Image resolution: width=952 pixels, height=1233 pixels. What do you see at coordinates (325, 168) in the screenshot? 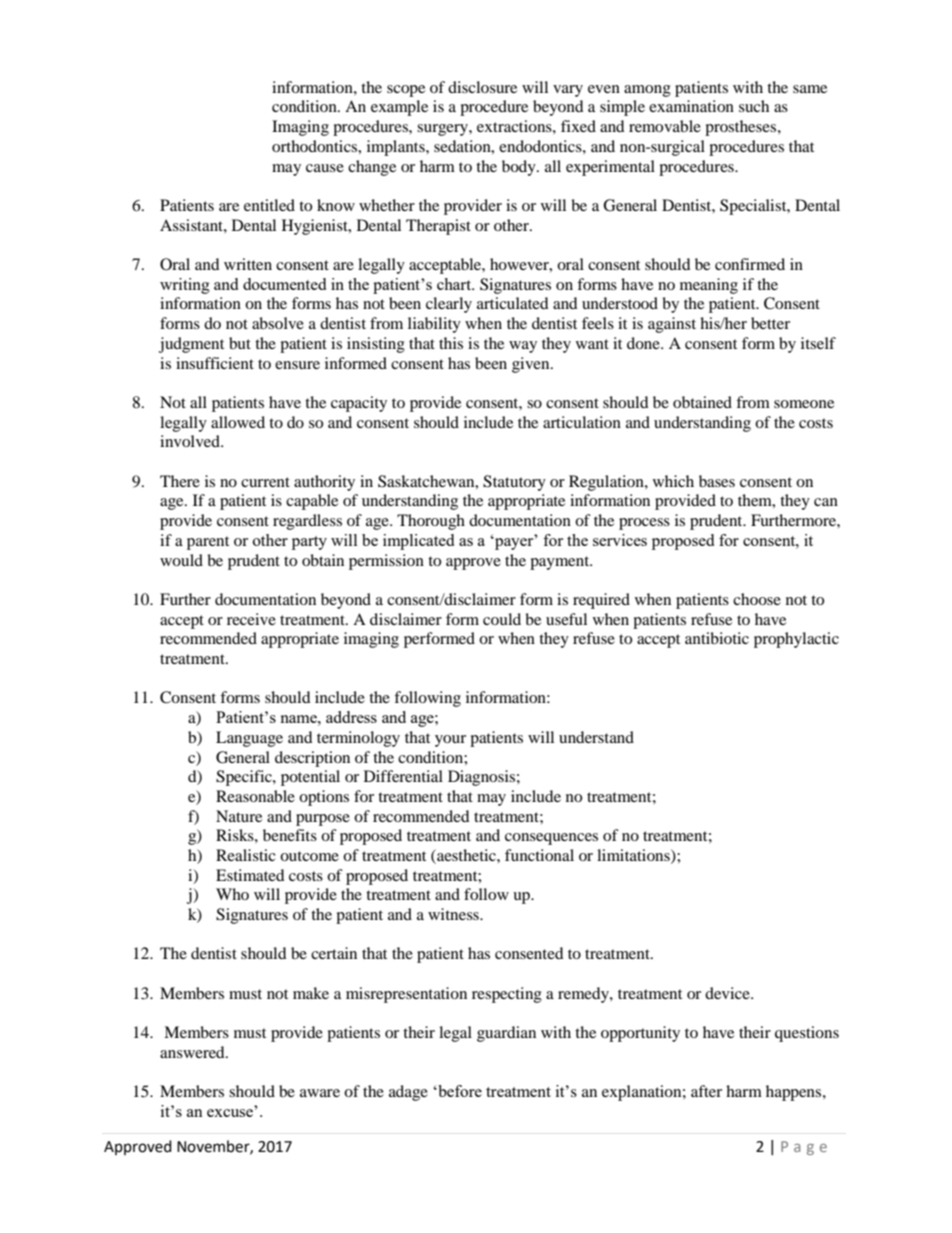
I see `cause` at bounding box center [325, 168].
